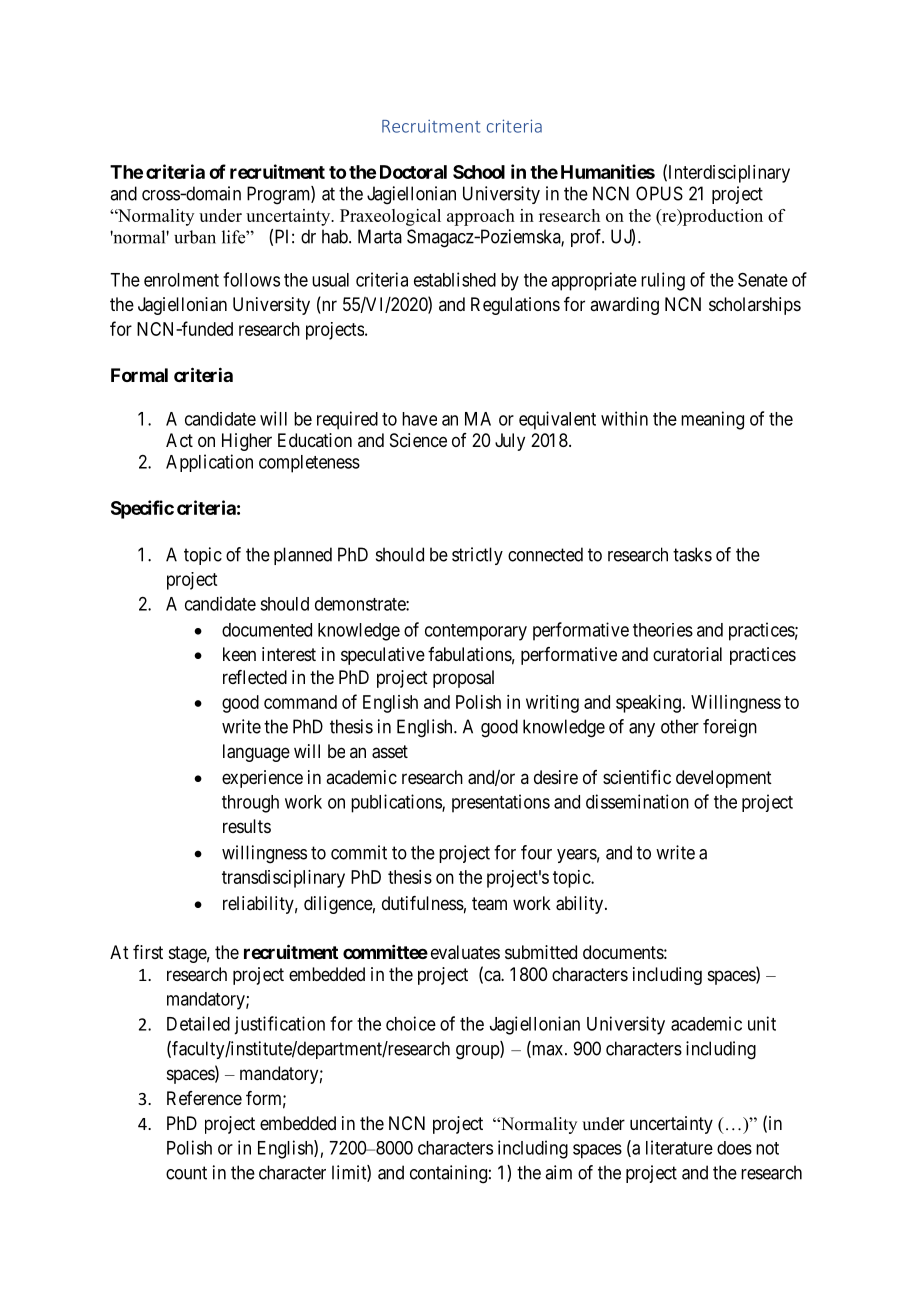 This image has height=1308, width=924. What do you see at coordinates (659, 193) in the image?
I see `OPUS` at bounding box center [659, 193].
